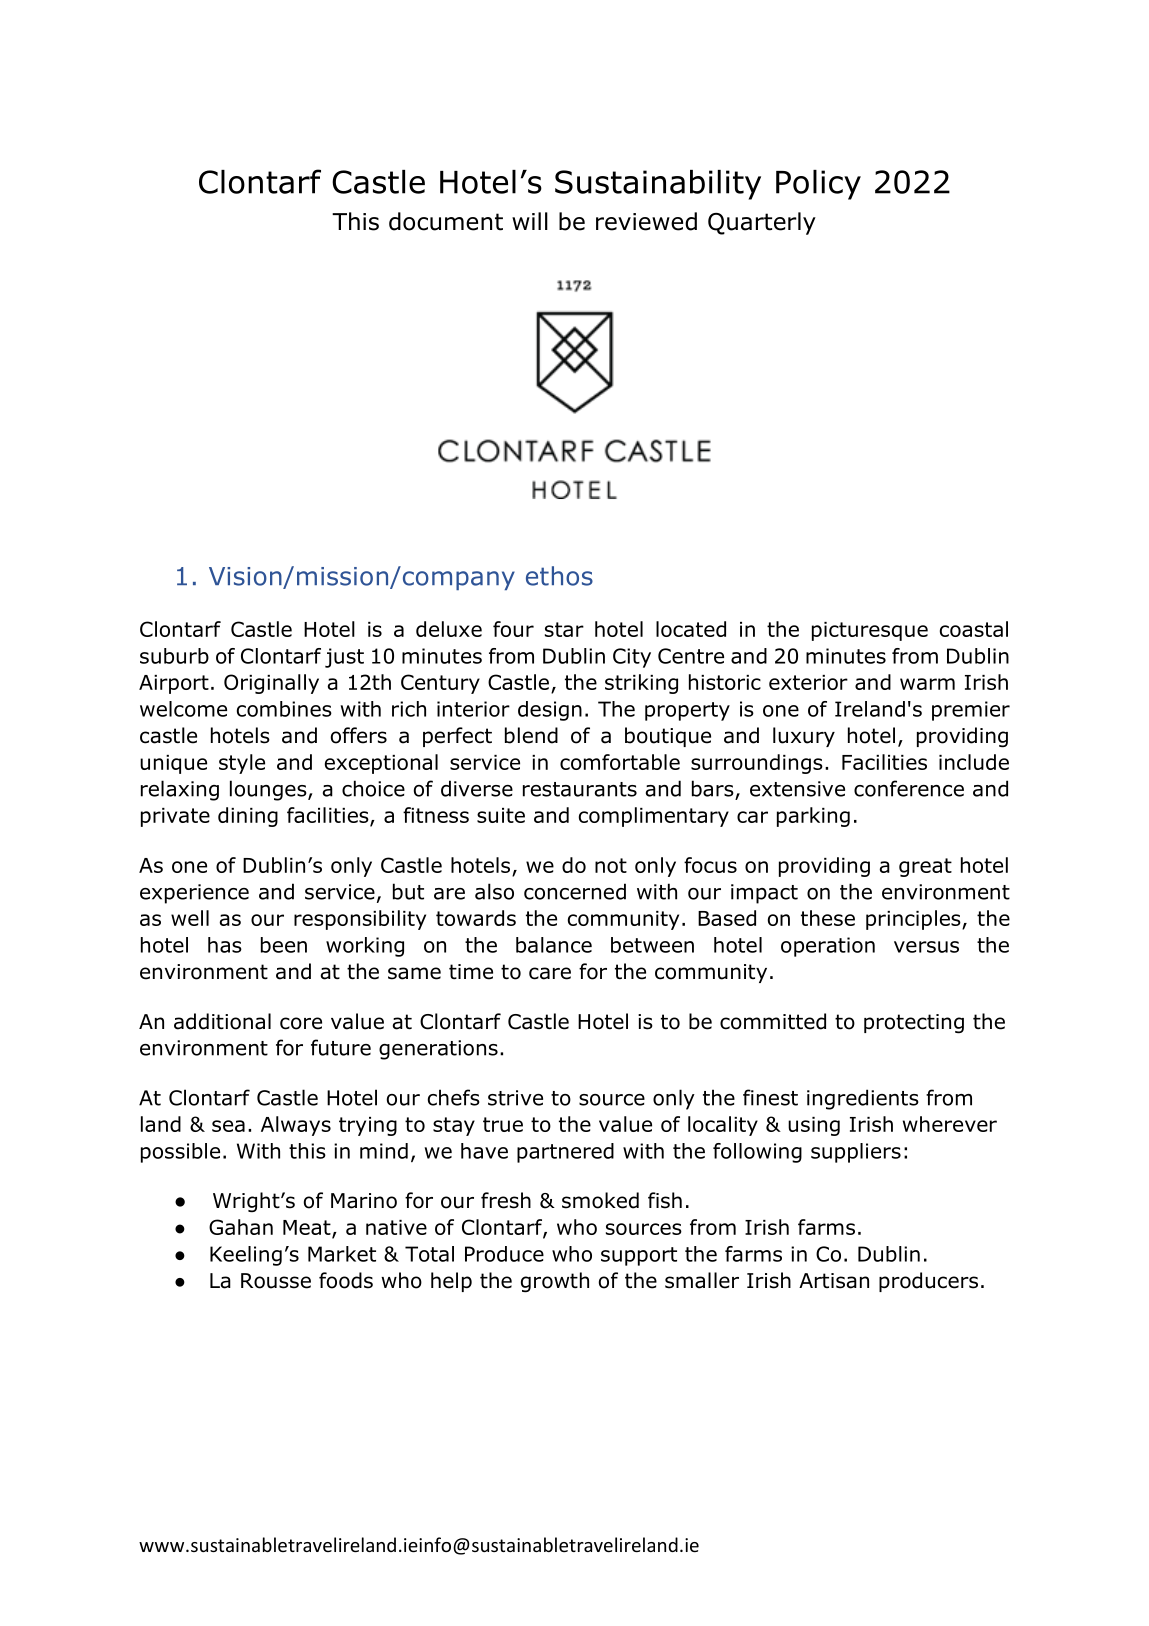  What do you see at coordinates (804, 737) in the screenshot?
I see `luxury` at bounding box center [804, 737].
